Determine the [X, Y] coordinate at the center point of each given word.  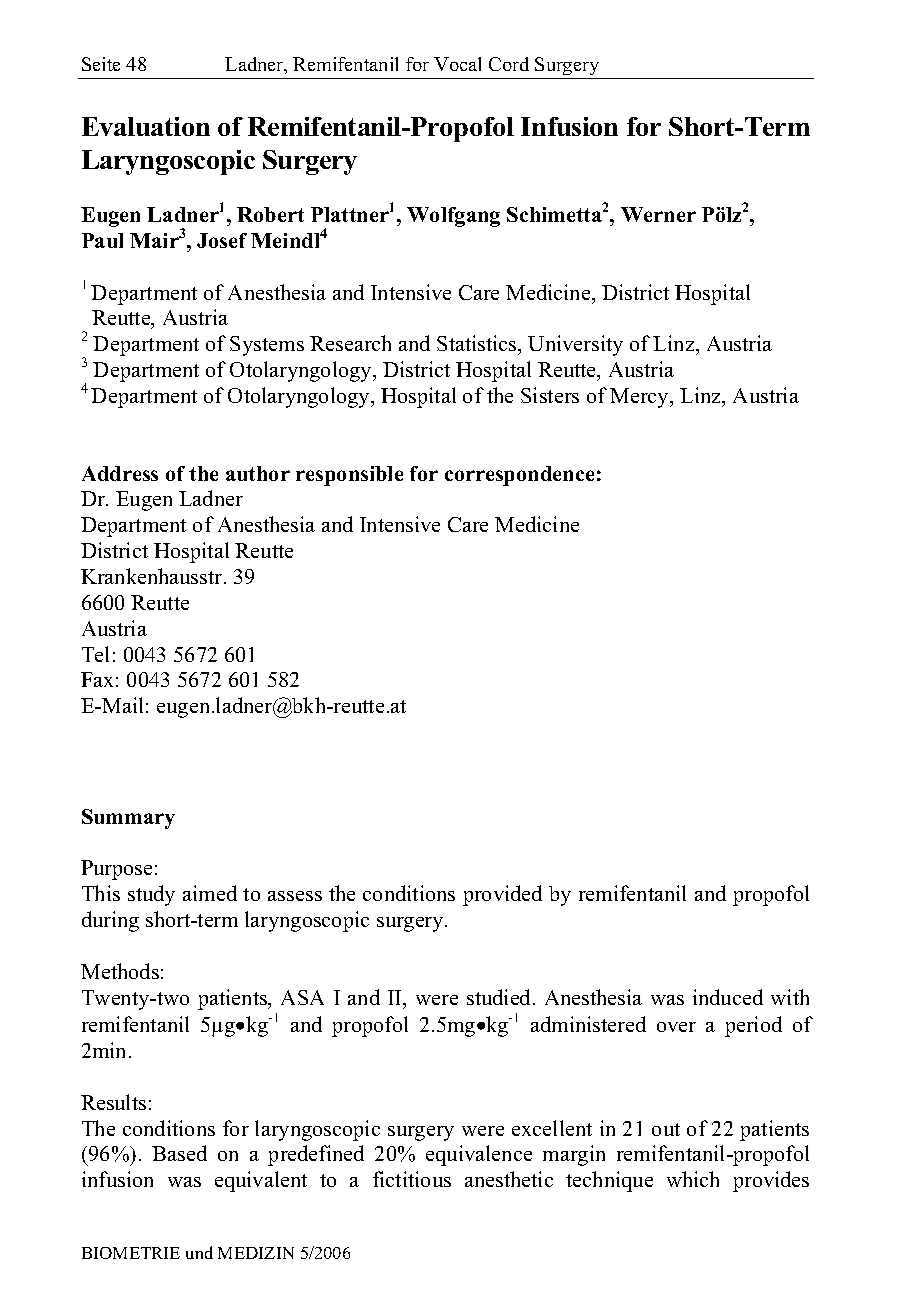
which [693, 1179]
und [199, 1252]
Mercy [640, 398]
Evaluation [146, 126]
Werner [658, 214]
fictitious [412, 1179]
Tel [95, 654]
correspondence [519, 476]
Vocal [457, 64]
